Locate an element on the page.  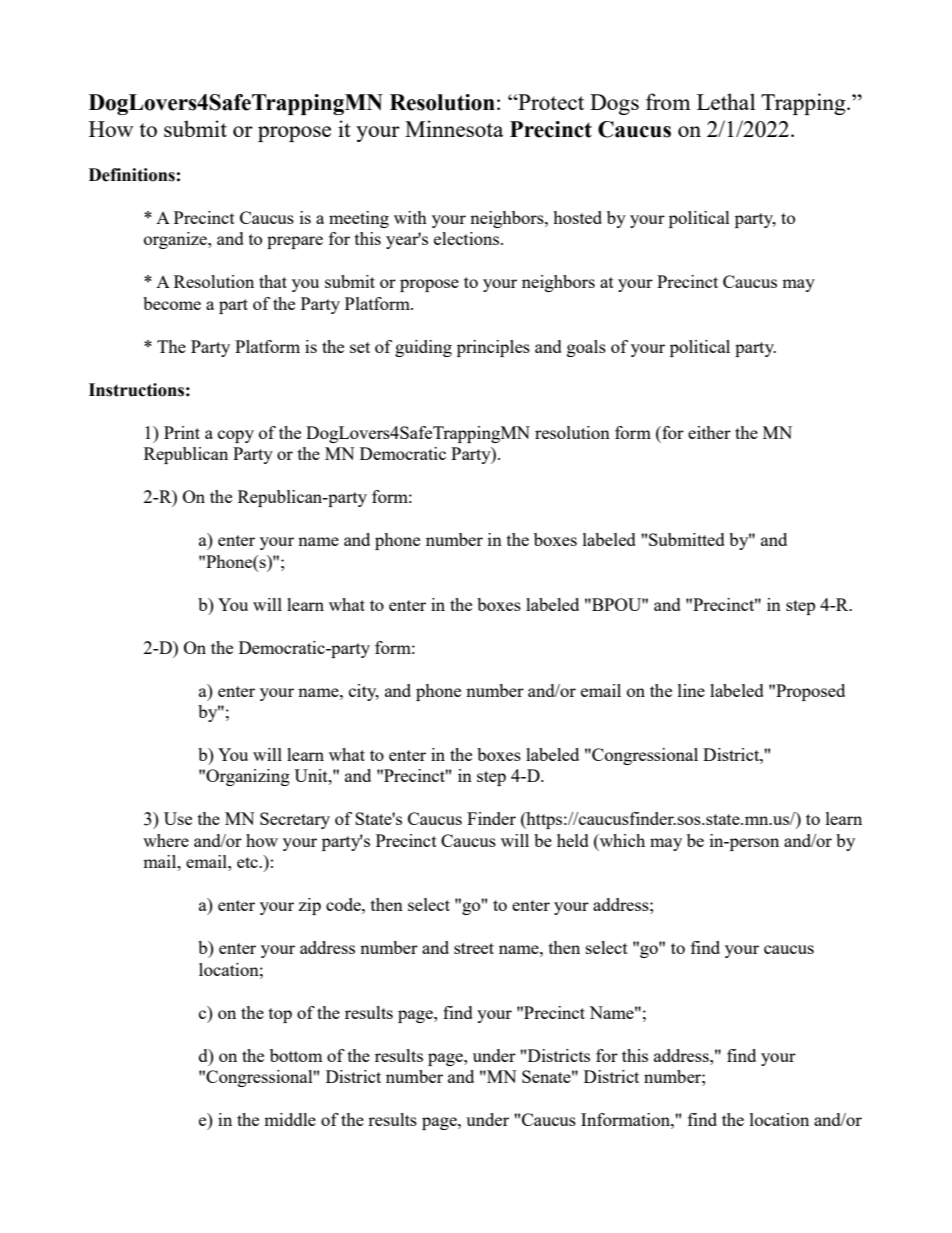
either is located at coordinates (709, 432).
